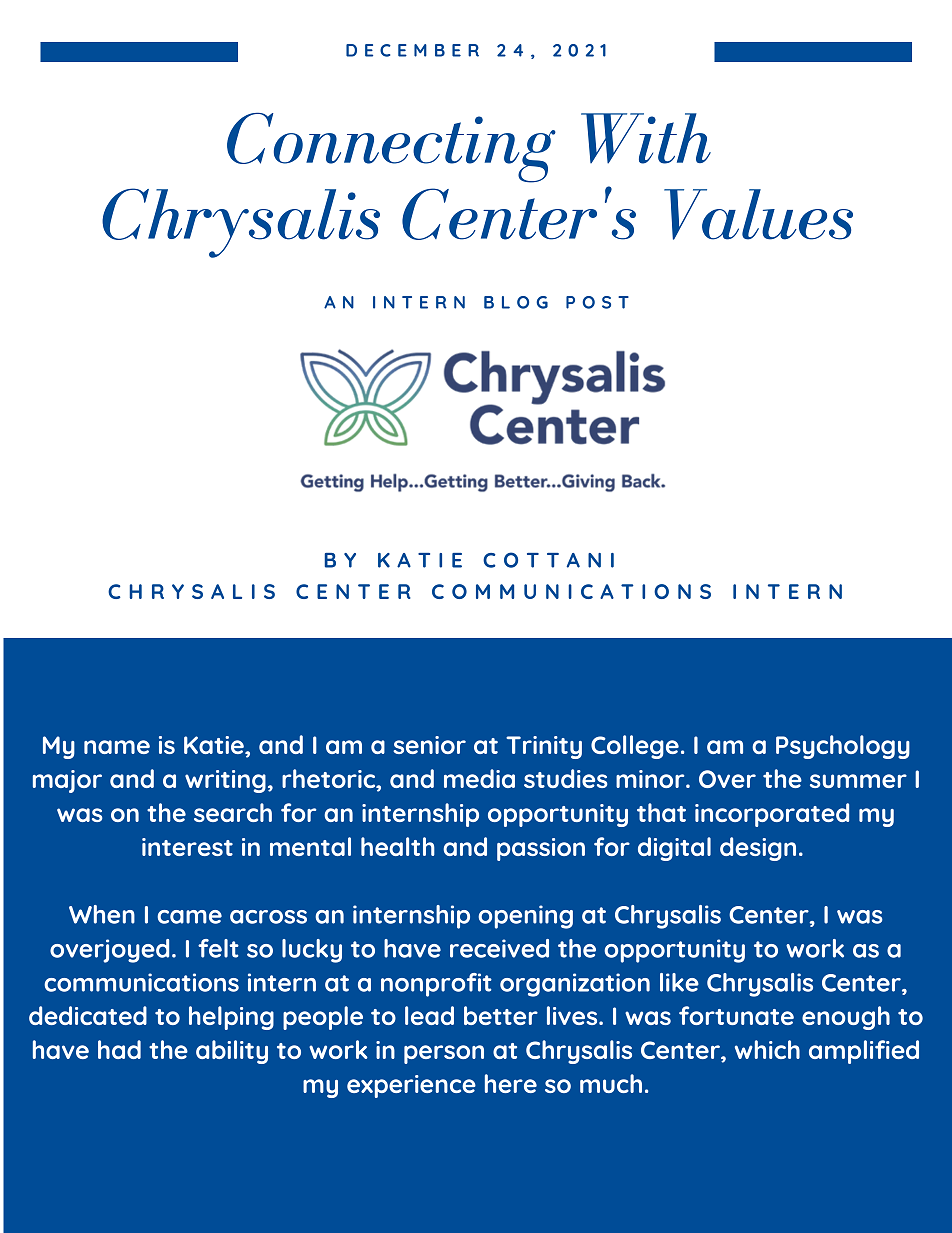 This screenshot has height=1233, width=952. I want to click on opening, so click(525, 917).
